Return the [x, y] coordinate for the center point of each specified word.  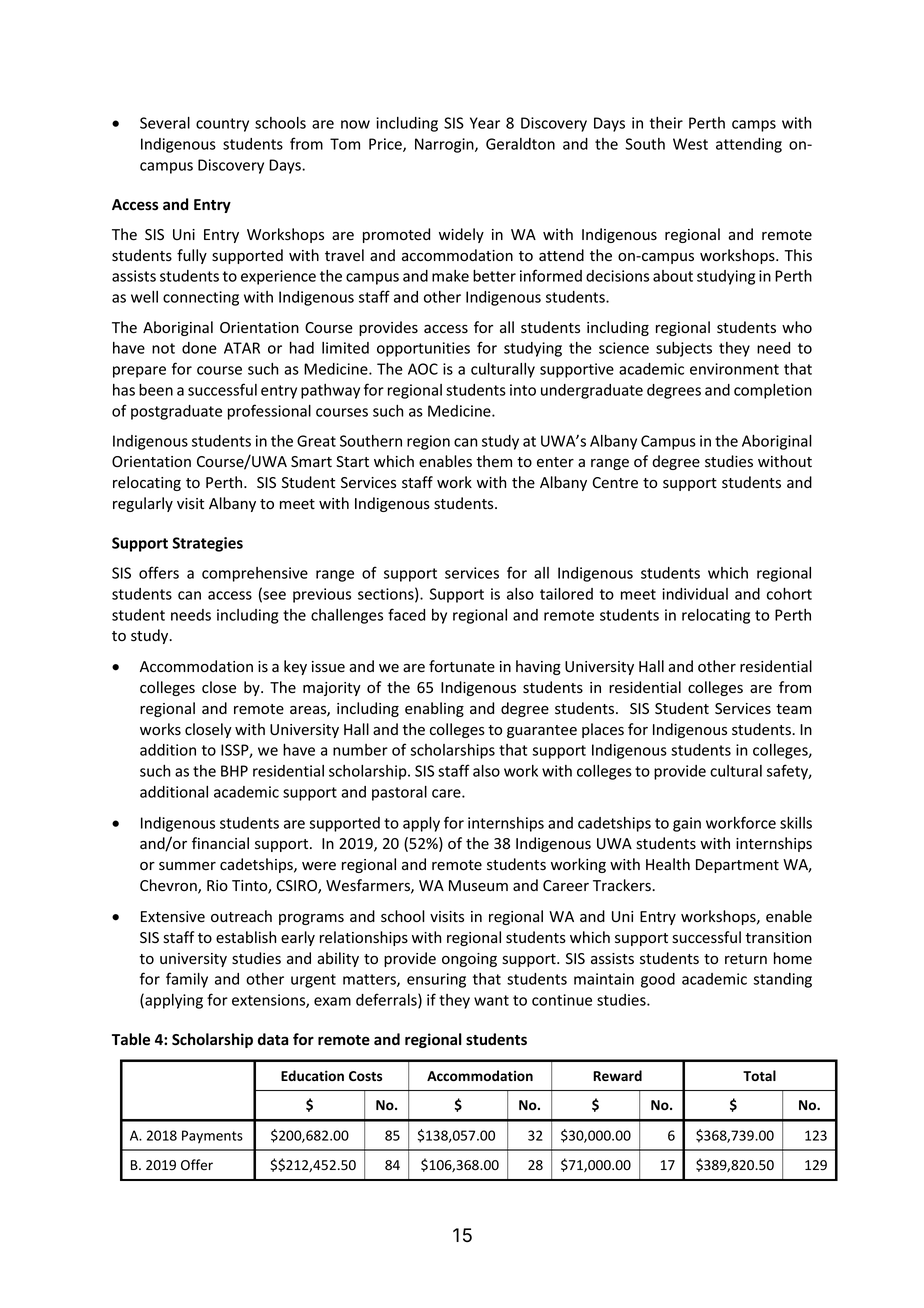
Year [485, 123]
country [222, 125]
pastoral [399, 793]
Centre [615, 483]
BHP [234, 771]
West [690, 144]
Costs [365, 1076]
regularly [143, 504]
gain [687, 824]
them [494, 461]
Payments [212, 1137]
